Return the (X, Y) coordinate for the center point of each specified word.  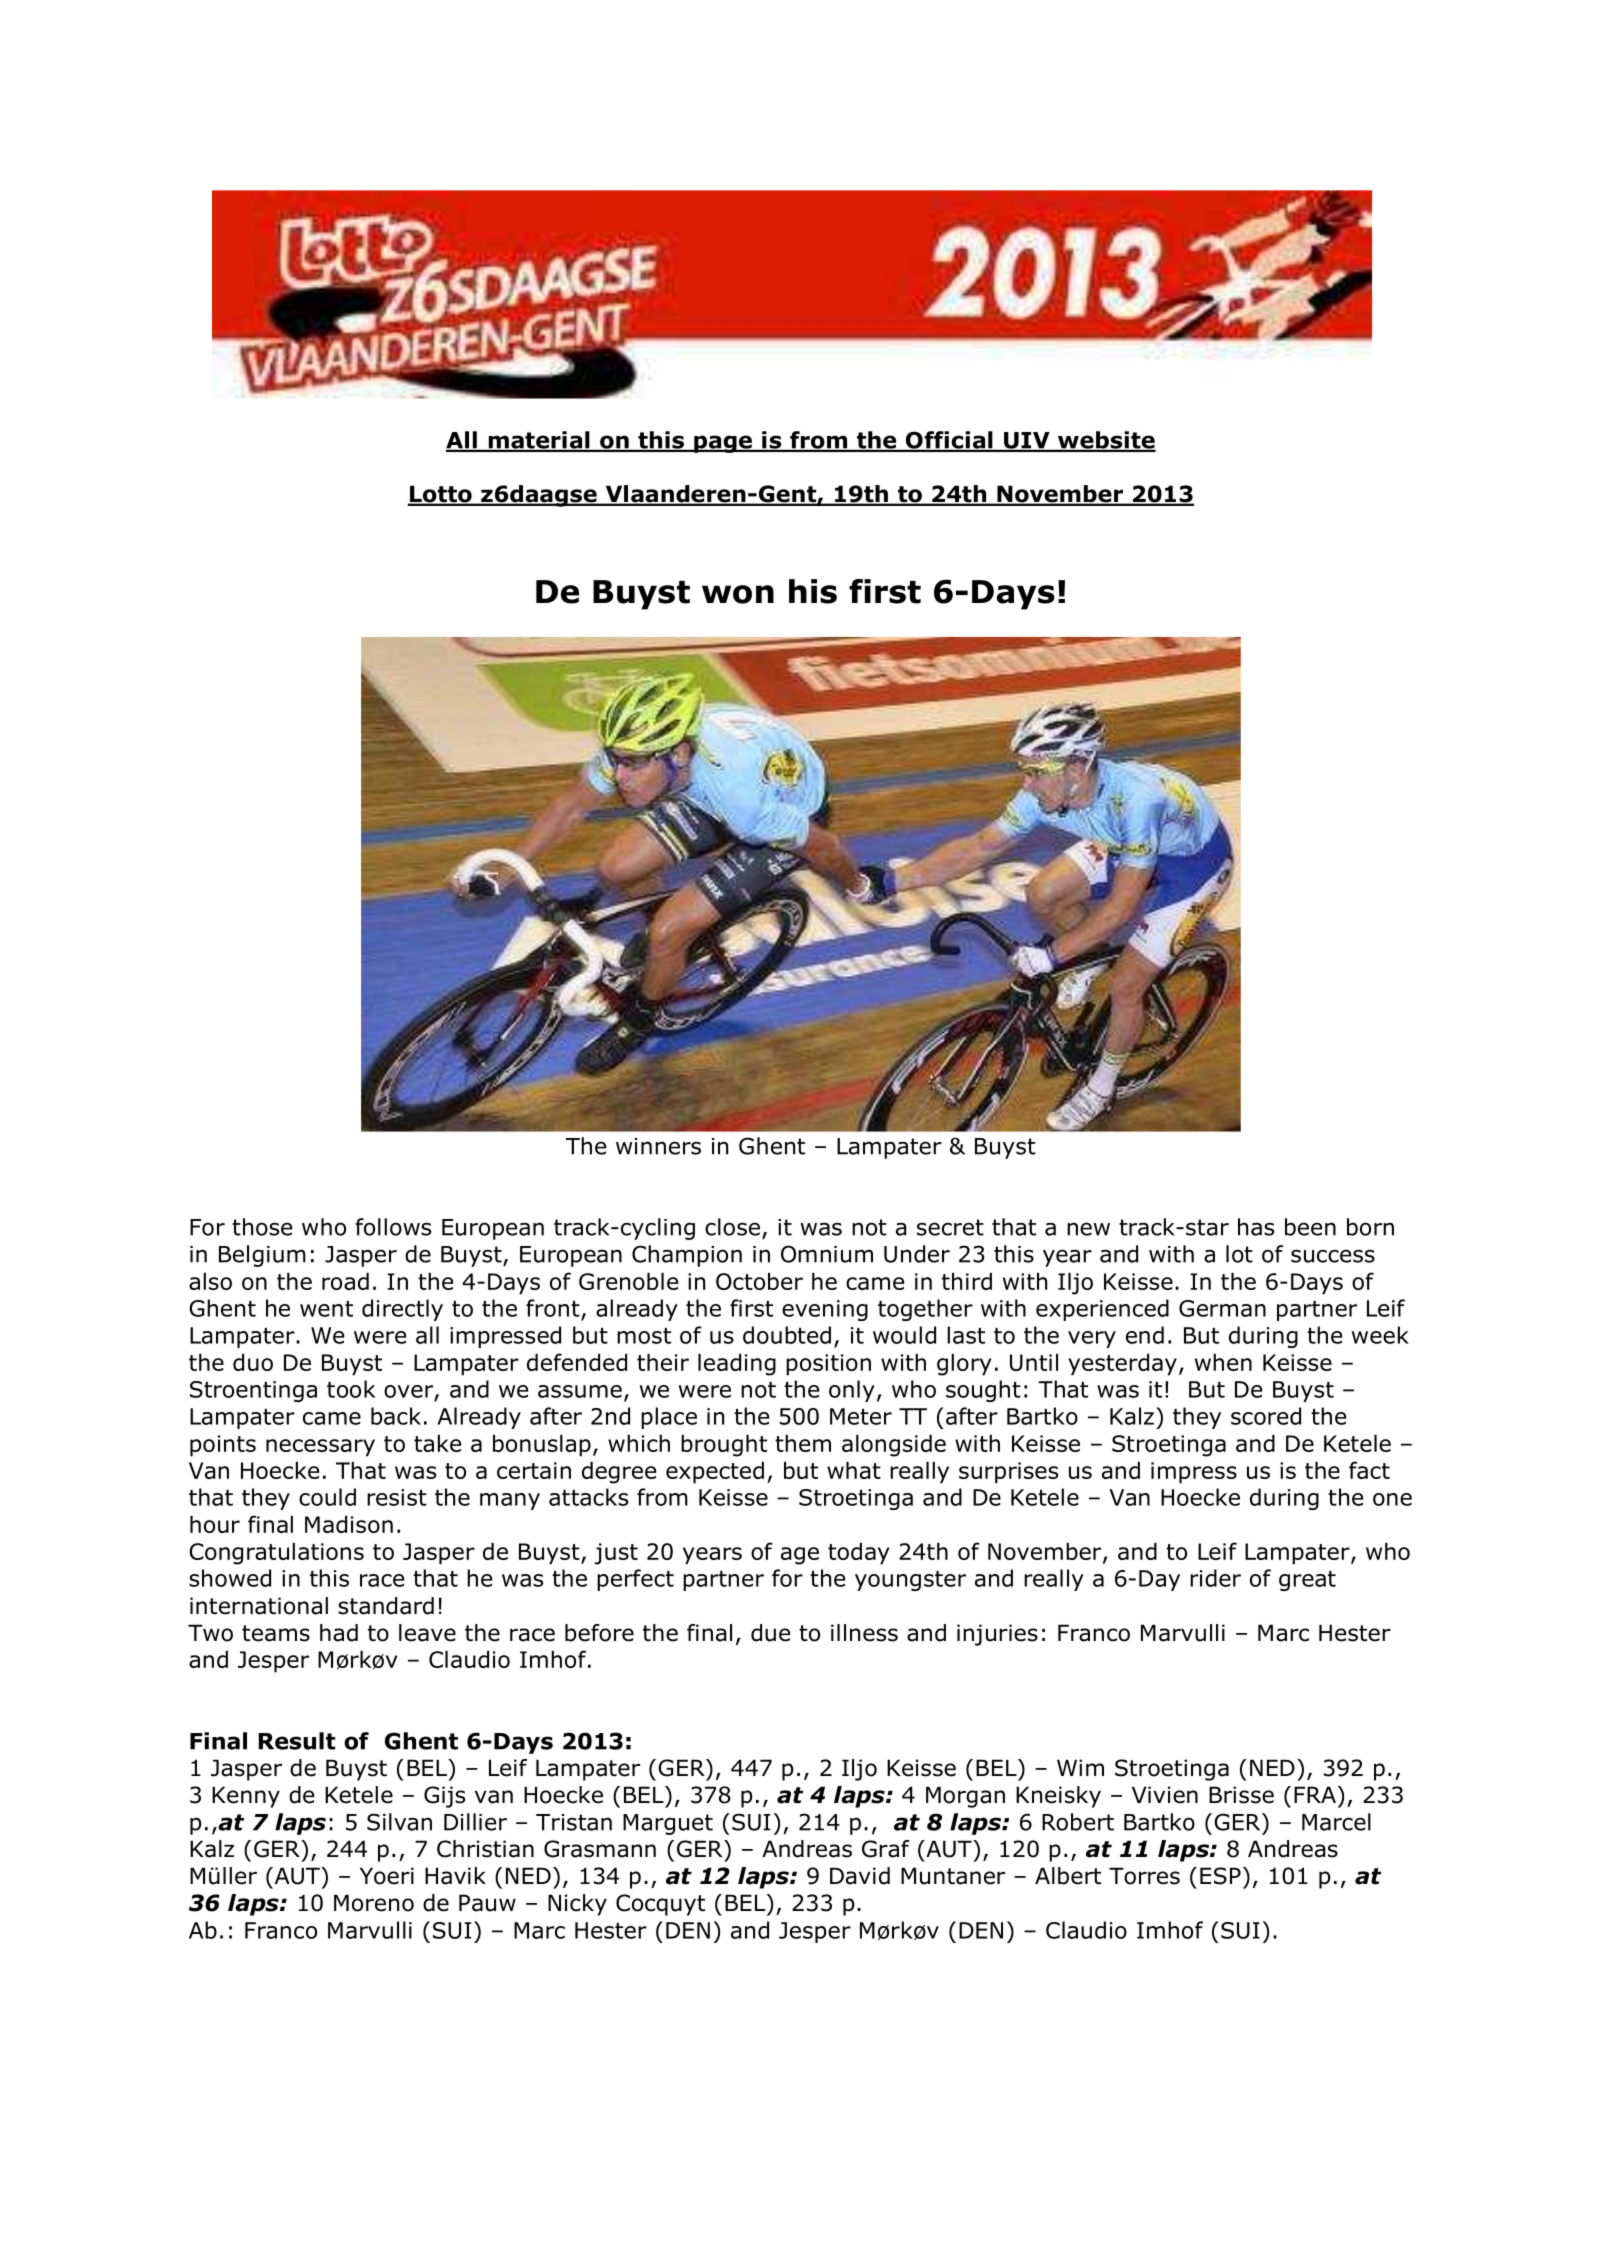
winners (658, 1146)
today (858, 1554)
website (1105, 441)
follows (393, 1227)
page (723, 444)
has (1256, 1227)
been (1310, 1227)
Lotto (441, 495)
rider (1215, 1578)
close (732, 1227)
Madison (349, 1524)
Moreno (374, 1903)
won (738, 594)
